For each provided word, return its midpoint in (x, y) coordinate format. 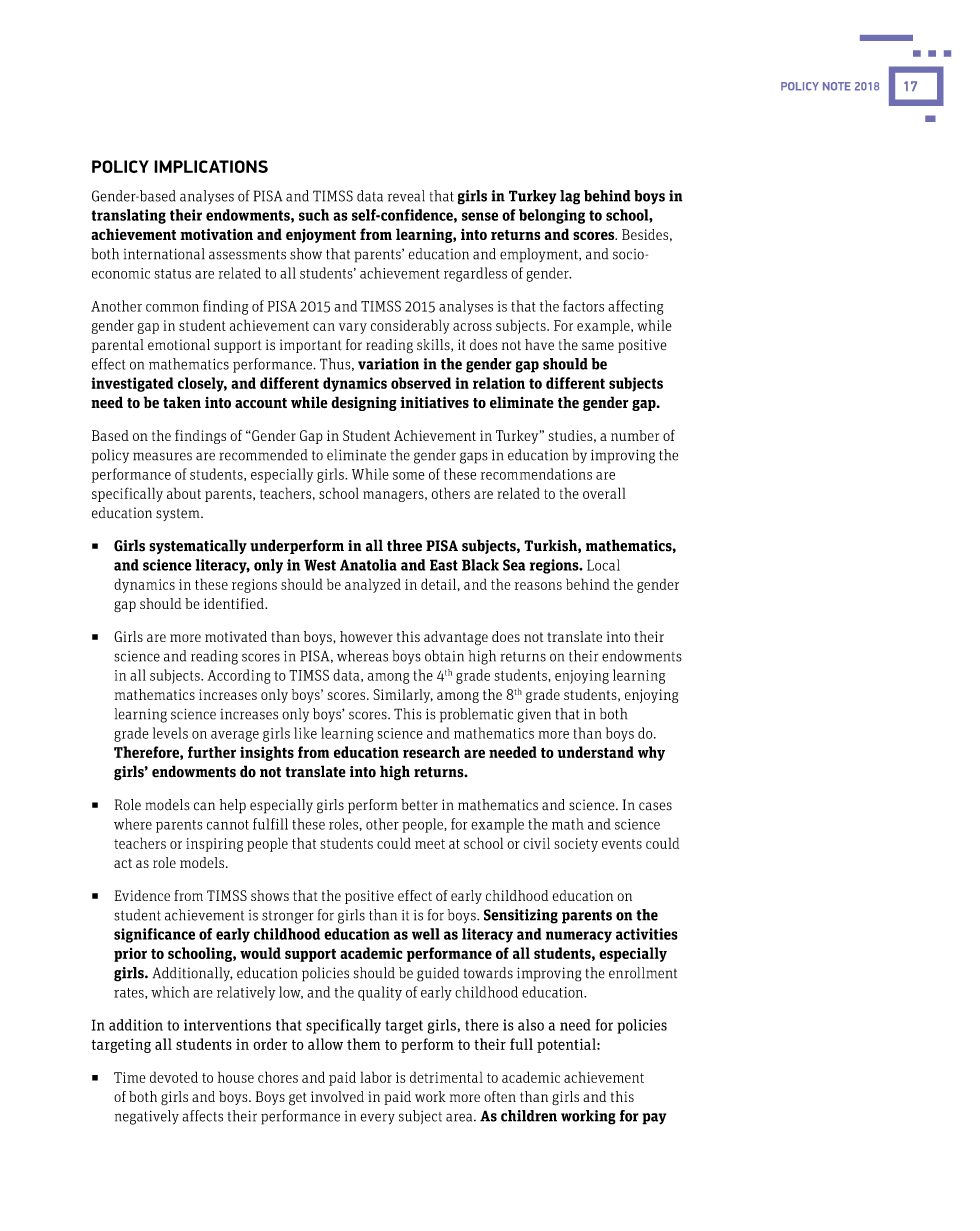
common (172, 308)
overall (604, 493)
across (472, 327)
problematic (476, 715)
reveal (406, 196)
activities (647, 934)
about (184, 493)
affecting (635, 307)
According (239, 676)
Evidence (142, 895)
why (651, 753)
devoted (174, 1077)
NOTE (837, 86)
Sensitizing (521, 916)
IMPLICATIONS (211, 166)
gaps (474, 458)
